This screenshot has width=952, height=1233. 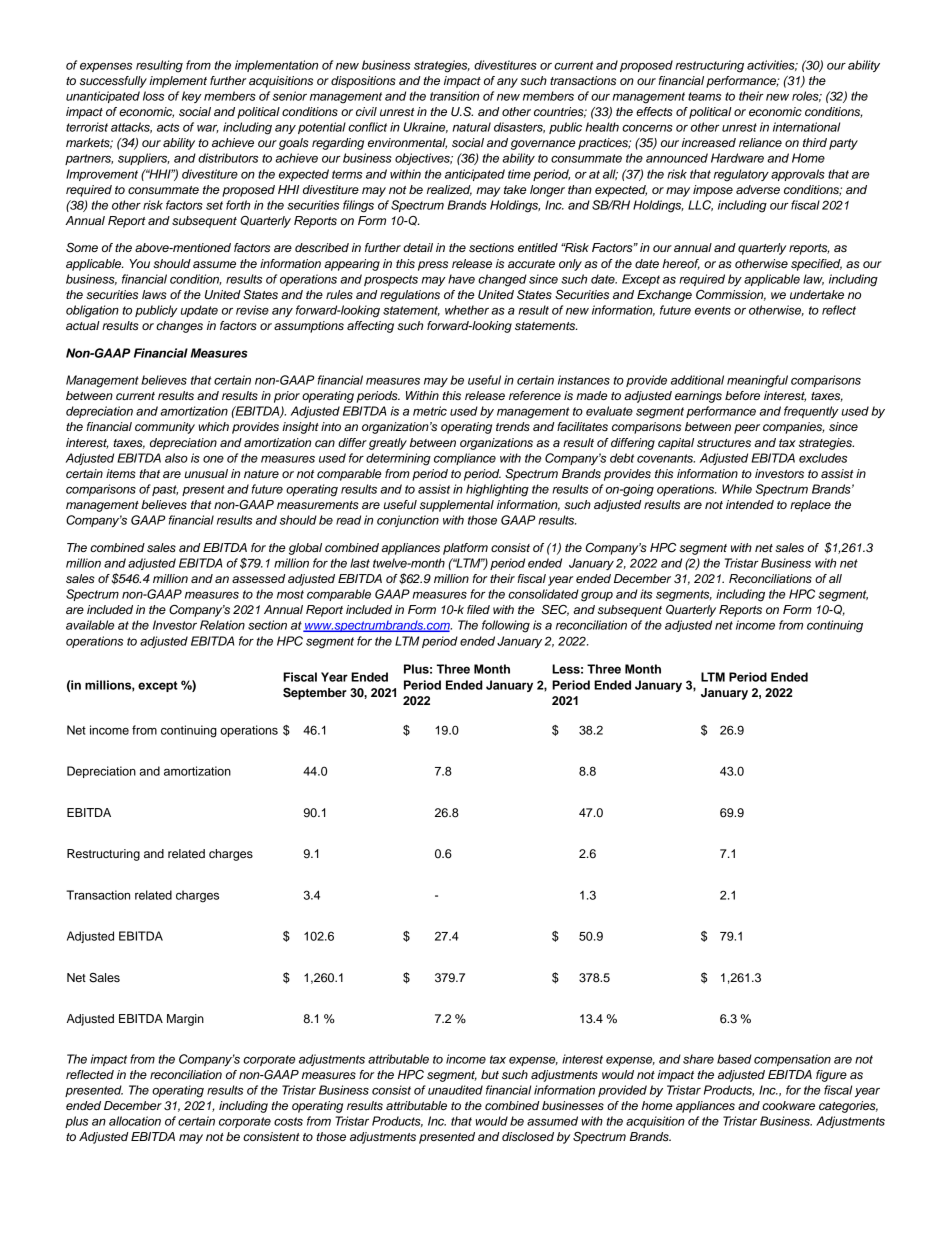 What do you see at coordinates (168, 127) in the screenshot?
I see `acts` at bounding box center [168, 127].
